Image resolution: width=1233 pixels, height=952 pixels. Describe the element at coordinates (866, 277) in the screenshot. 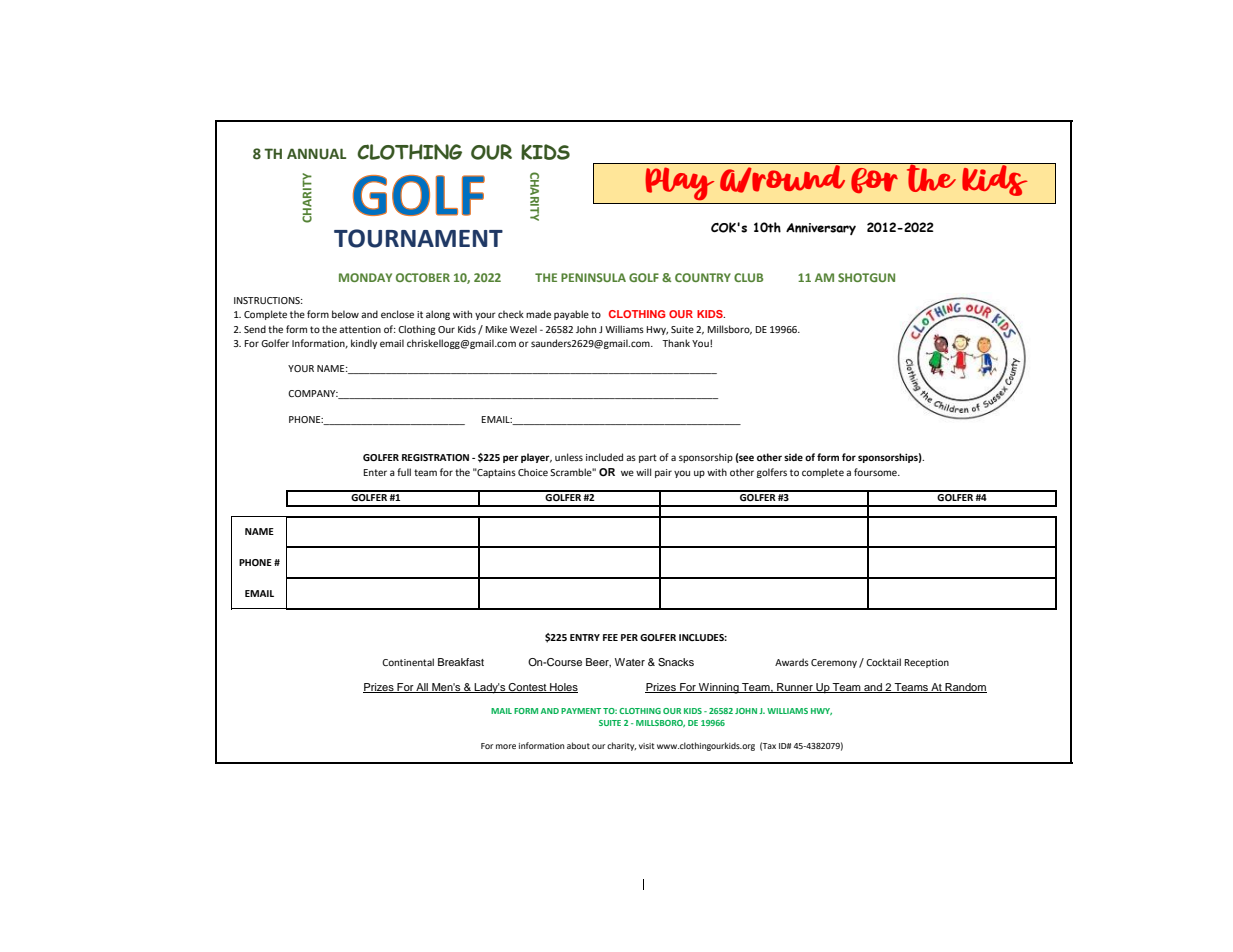

I see `SHOTGUN` at that location.
